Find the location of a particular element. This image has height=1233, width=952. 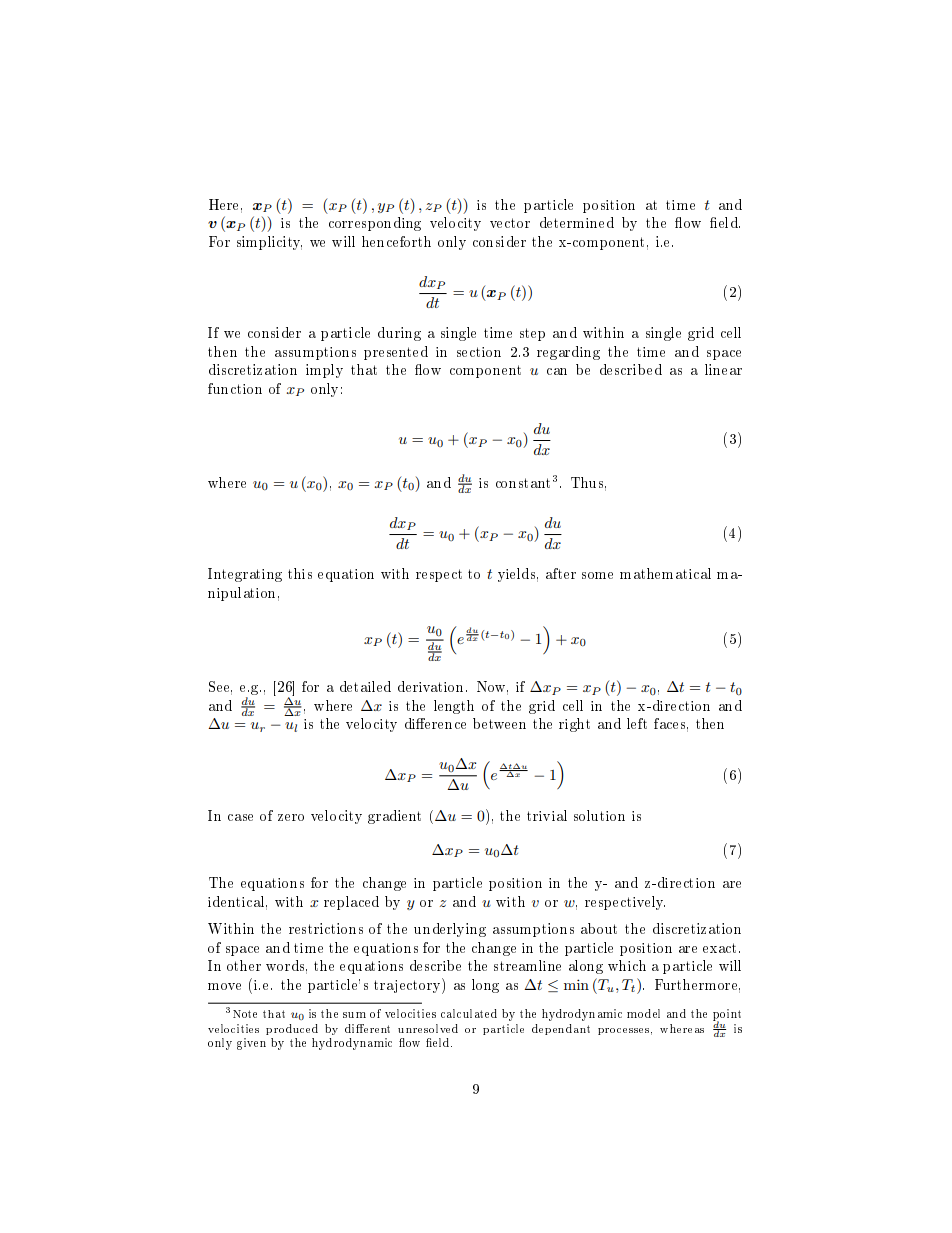

this is located at coordinates (300, 573).
